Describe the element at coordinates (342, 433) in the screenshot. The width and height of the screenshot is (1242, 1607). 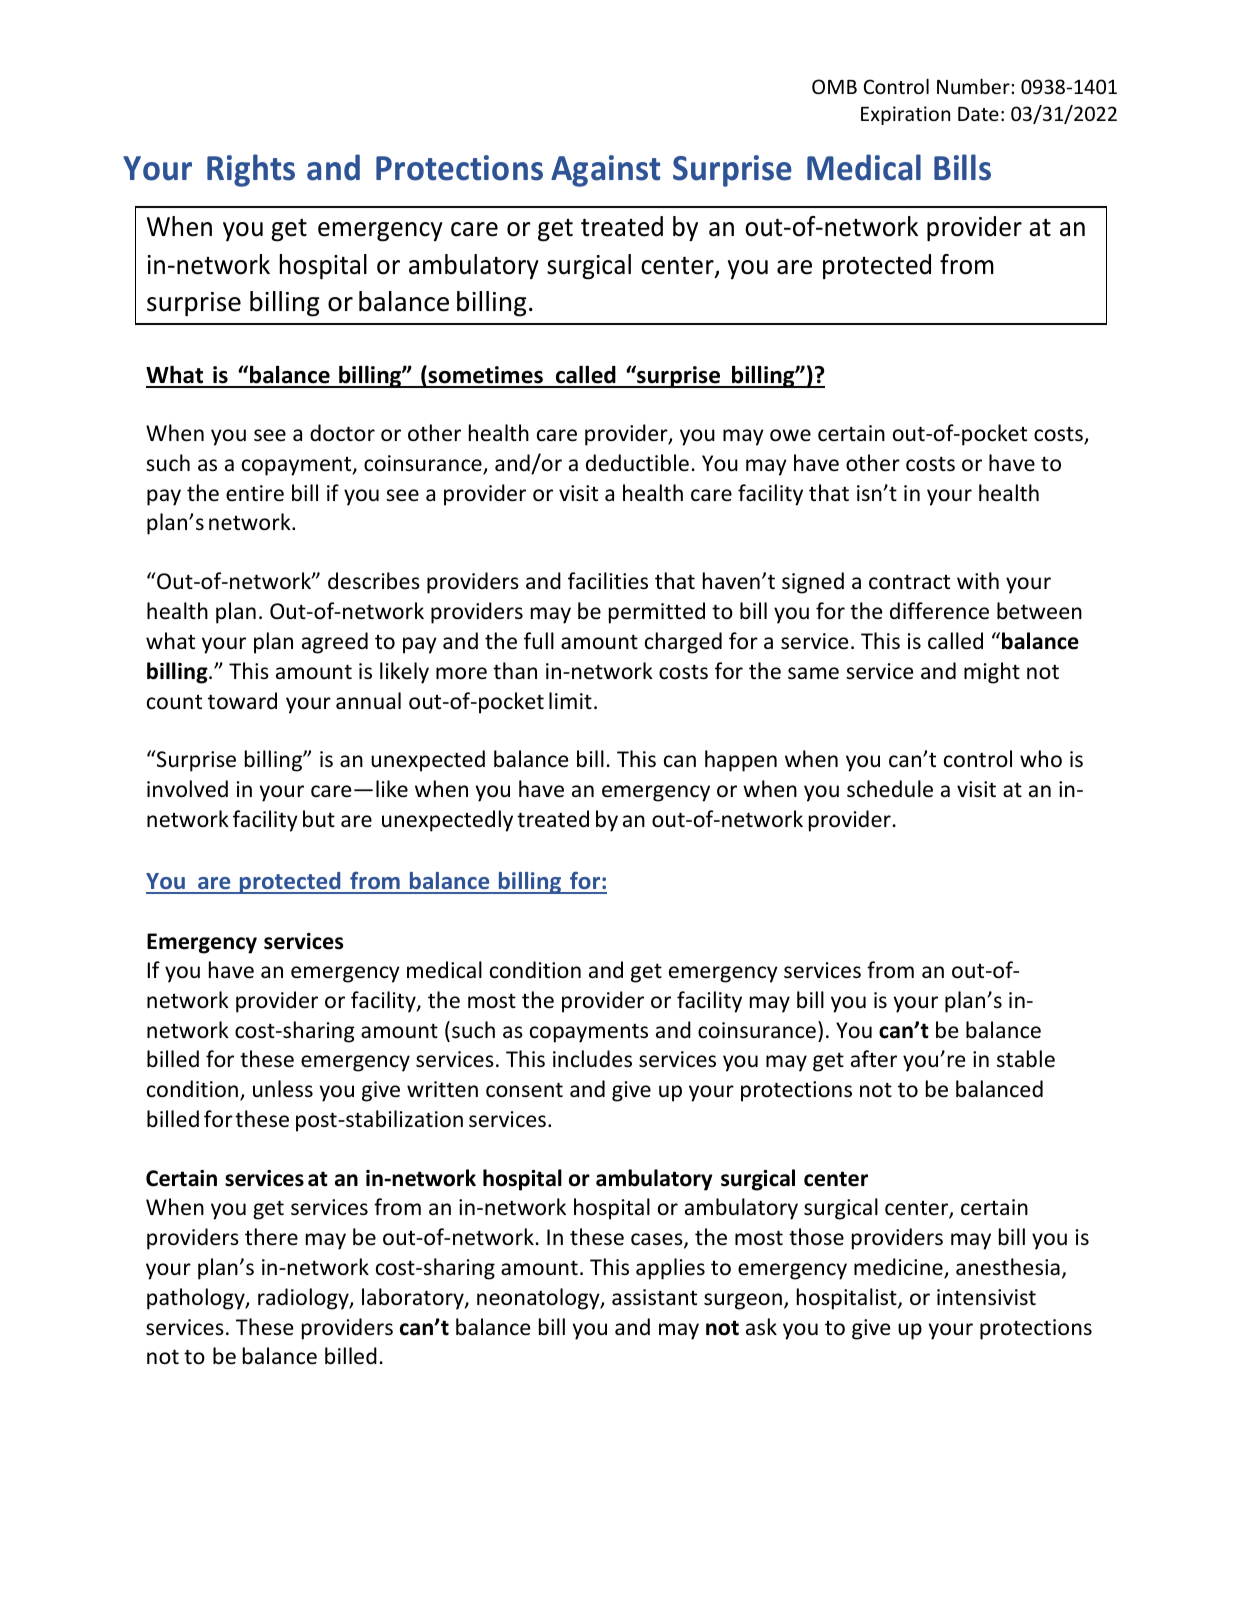
I see `doctor` at that location.
